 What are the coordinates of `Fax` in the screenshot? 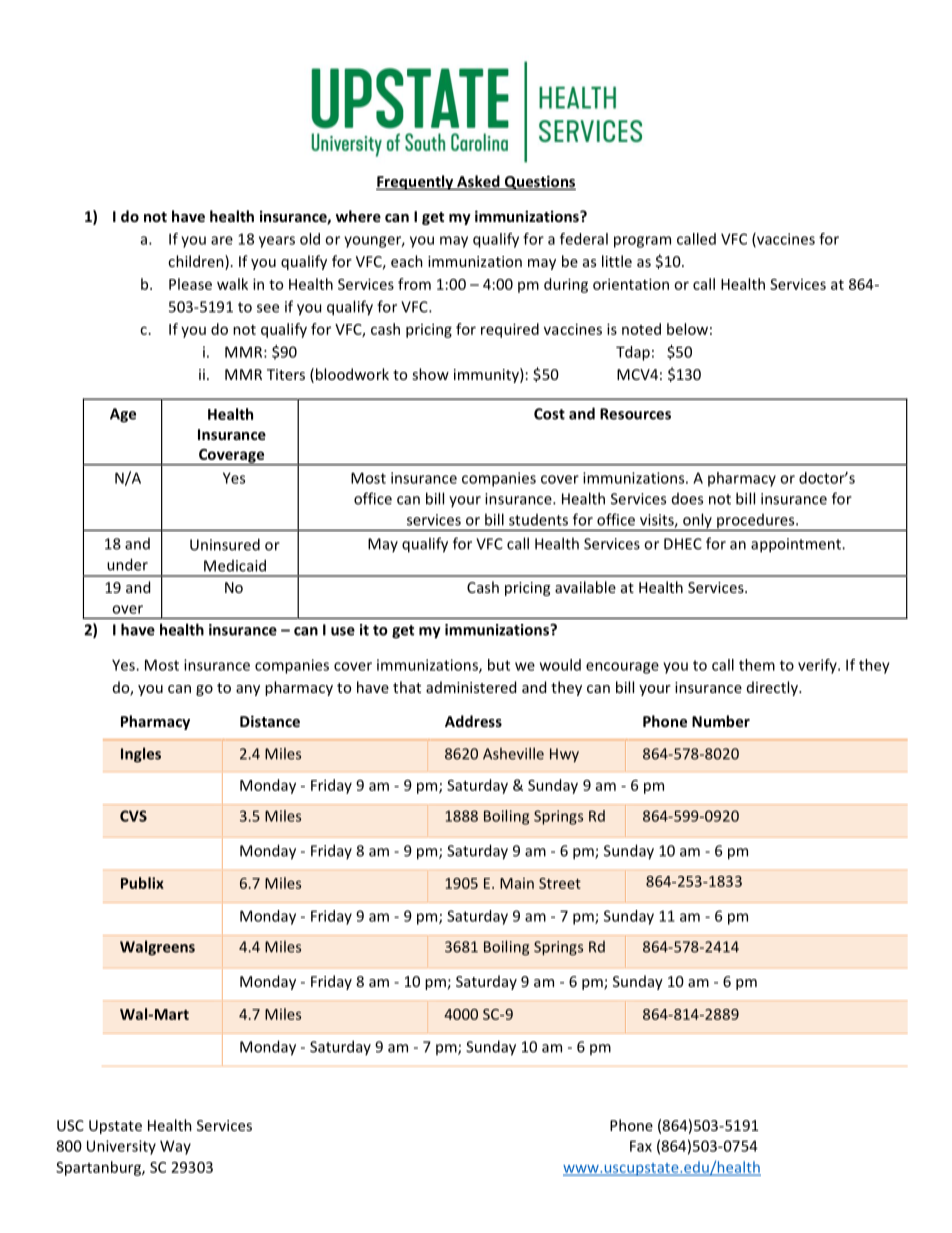 It's located at (641, 1146).
